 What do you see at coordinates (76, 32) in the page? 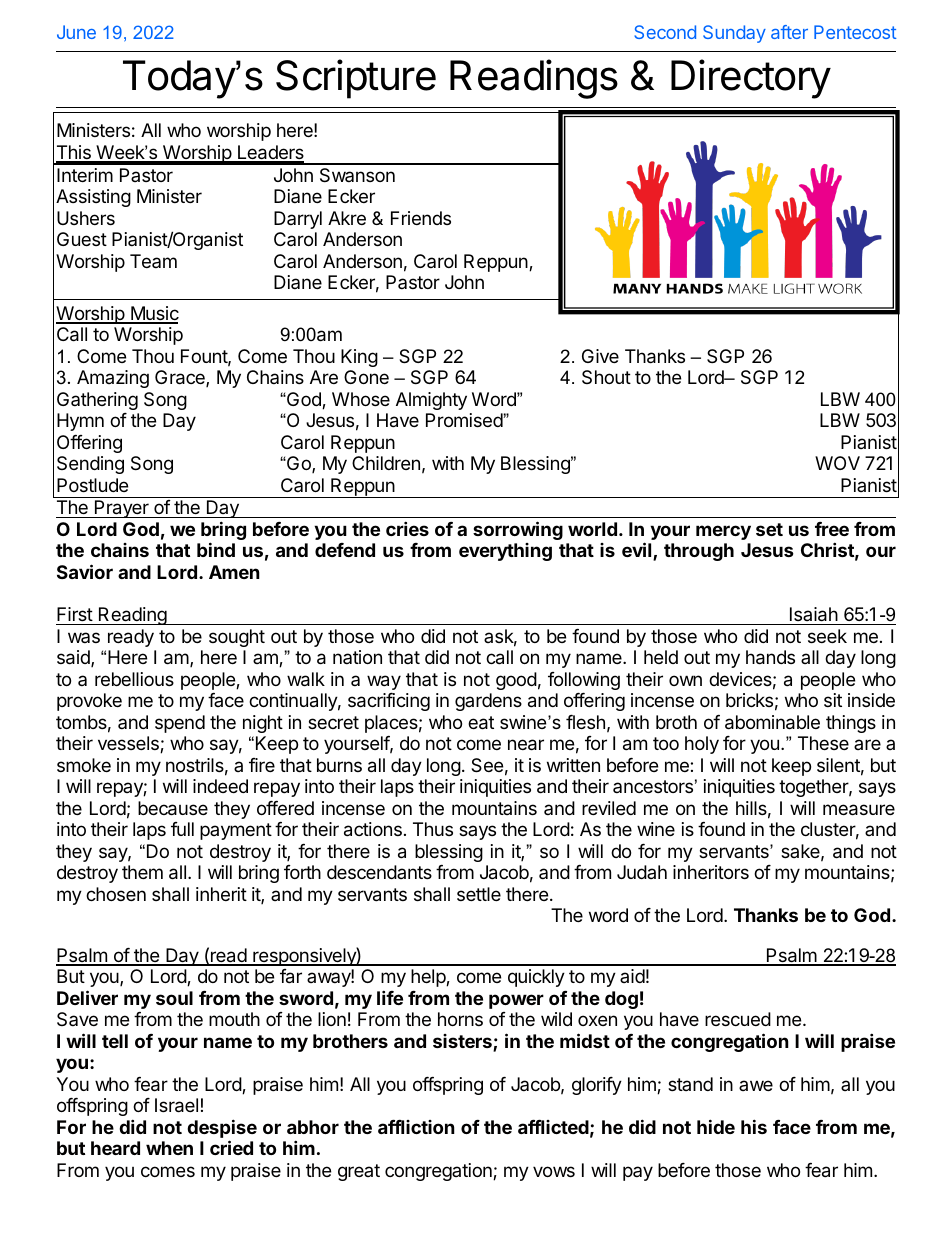
I see `June` at bounding box center [76, 32].
